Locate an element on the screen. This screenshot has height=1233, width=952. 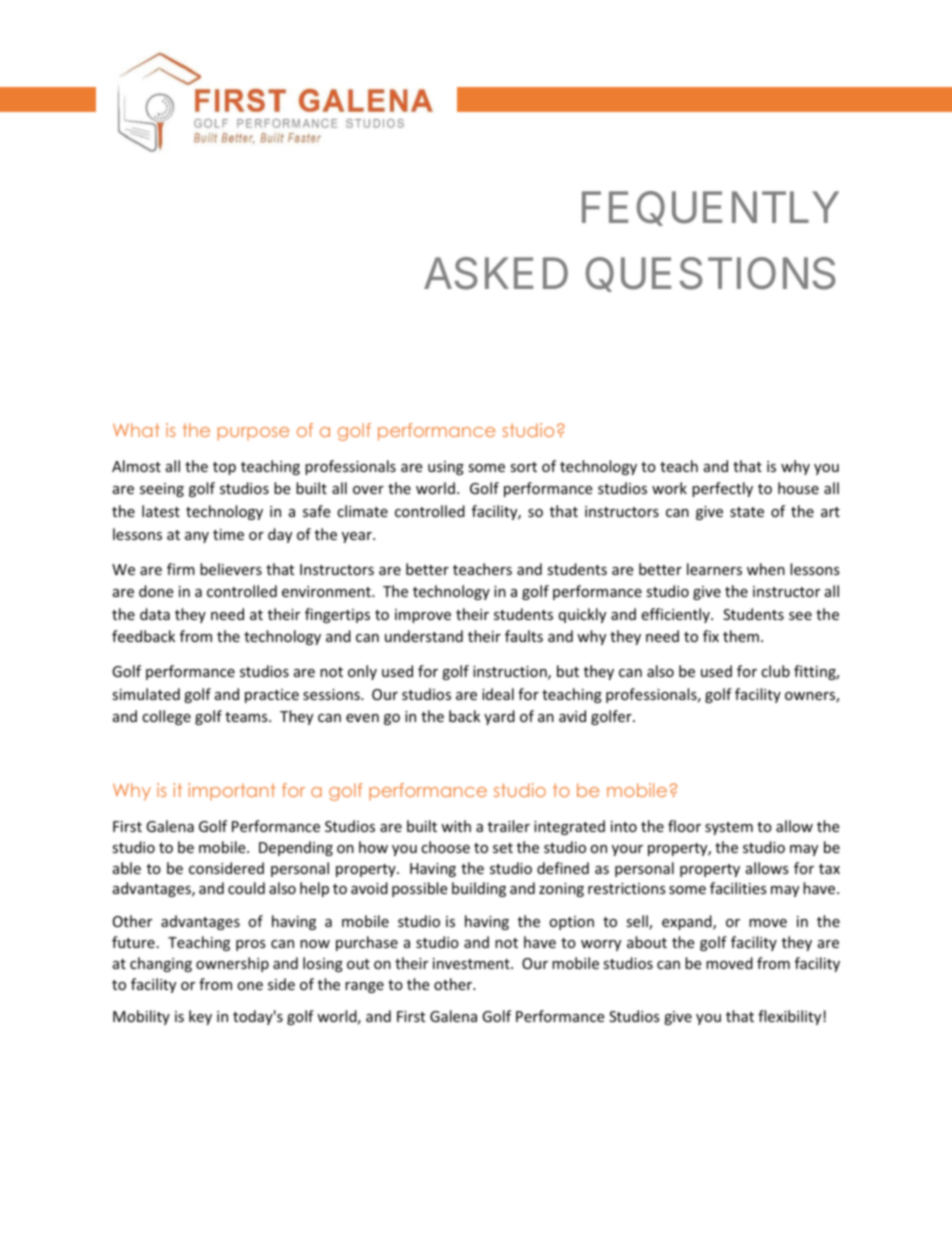
ASKED is located at coordinates (496, 273).
